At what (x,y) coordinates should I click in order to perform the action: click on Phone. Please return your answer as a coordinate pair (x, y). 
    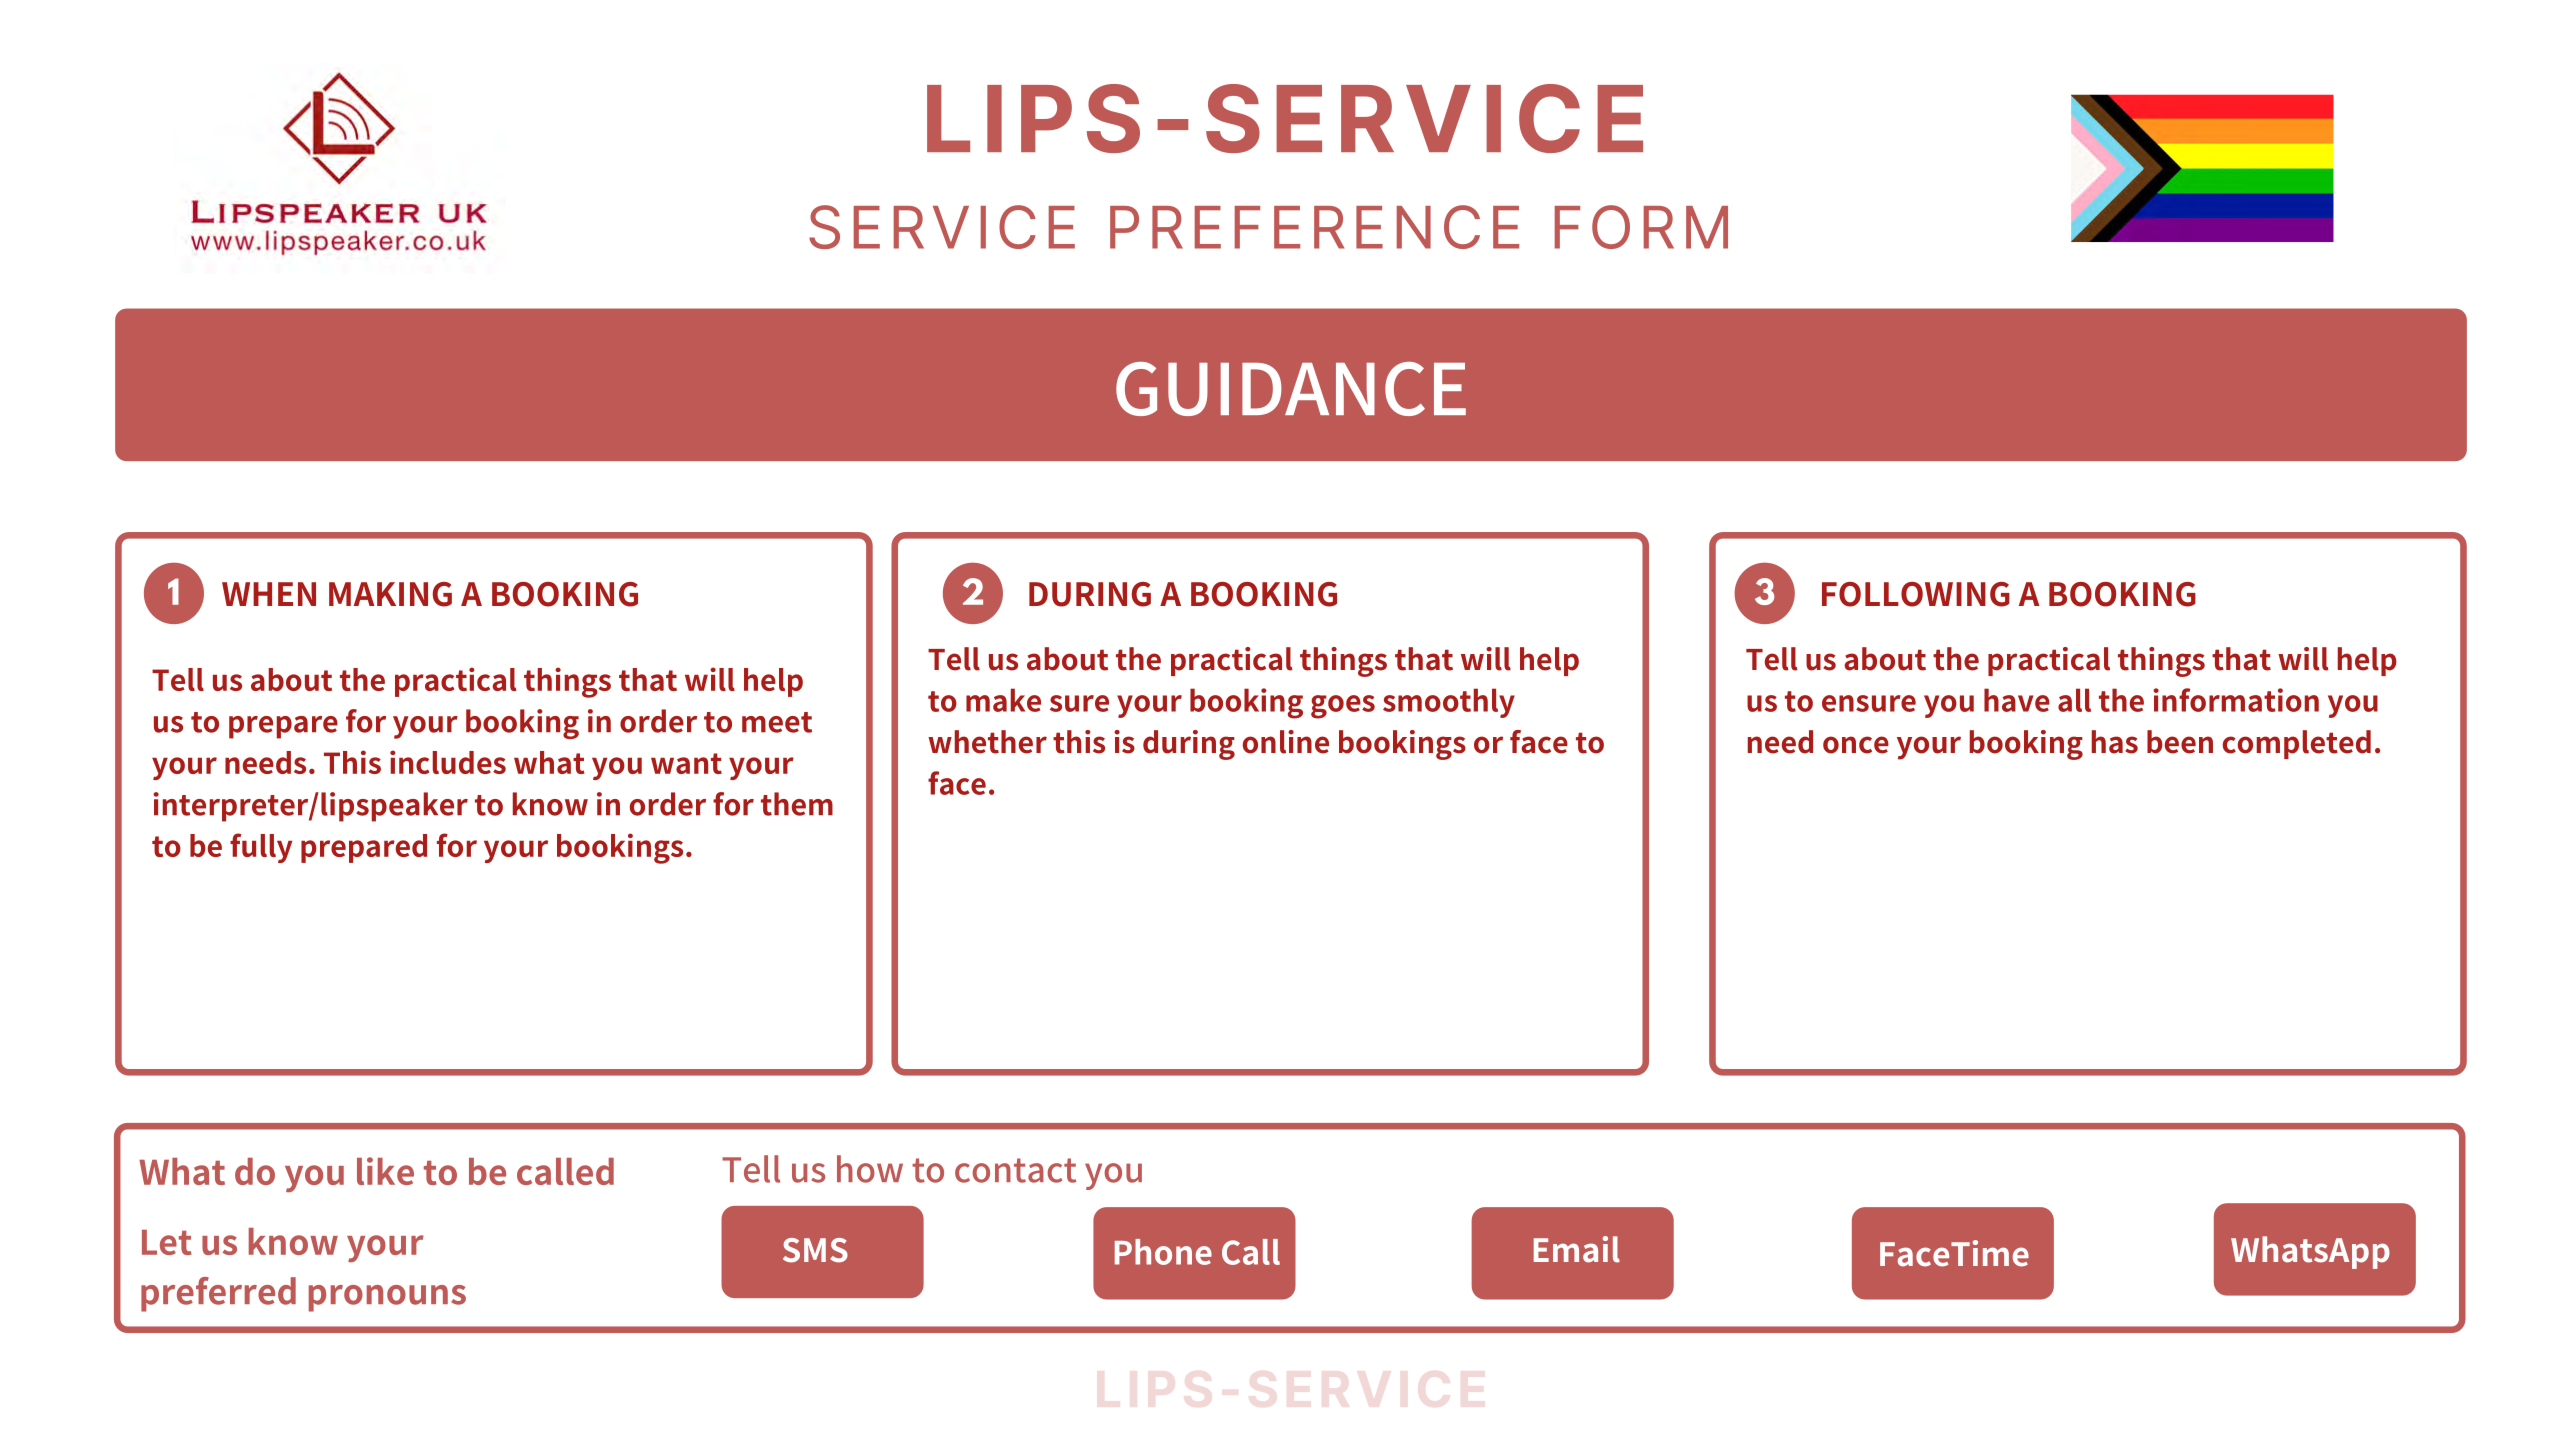
    Looking at the image, I should click on (1163, 1252).
